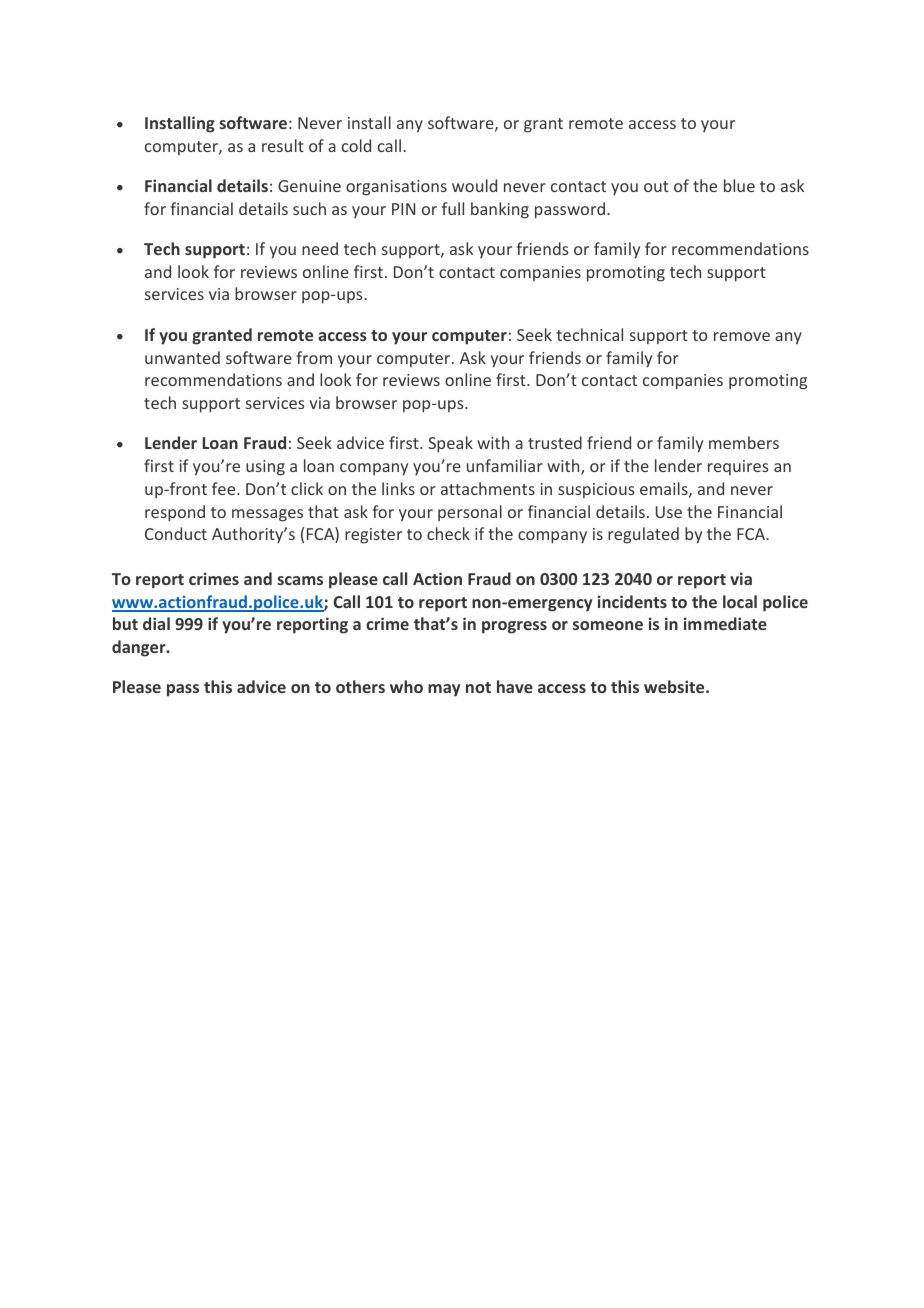  I want to click on members, so click(744, 442).
